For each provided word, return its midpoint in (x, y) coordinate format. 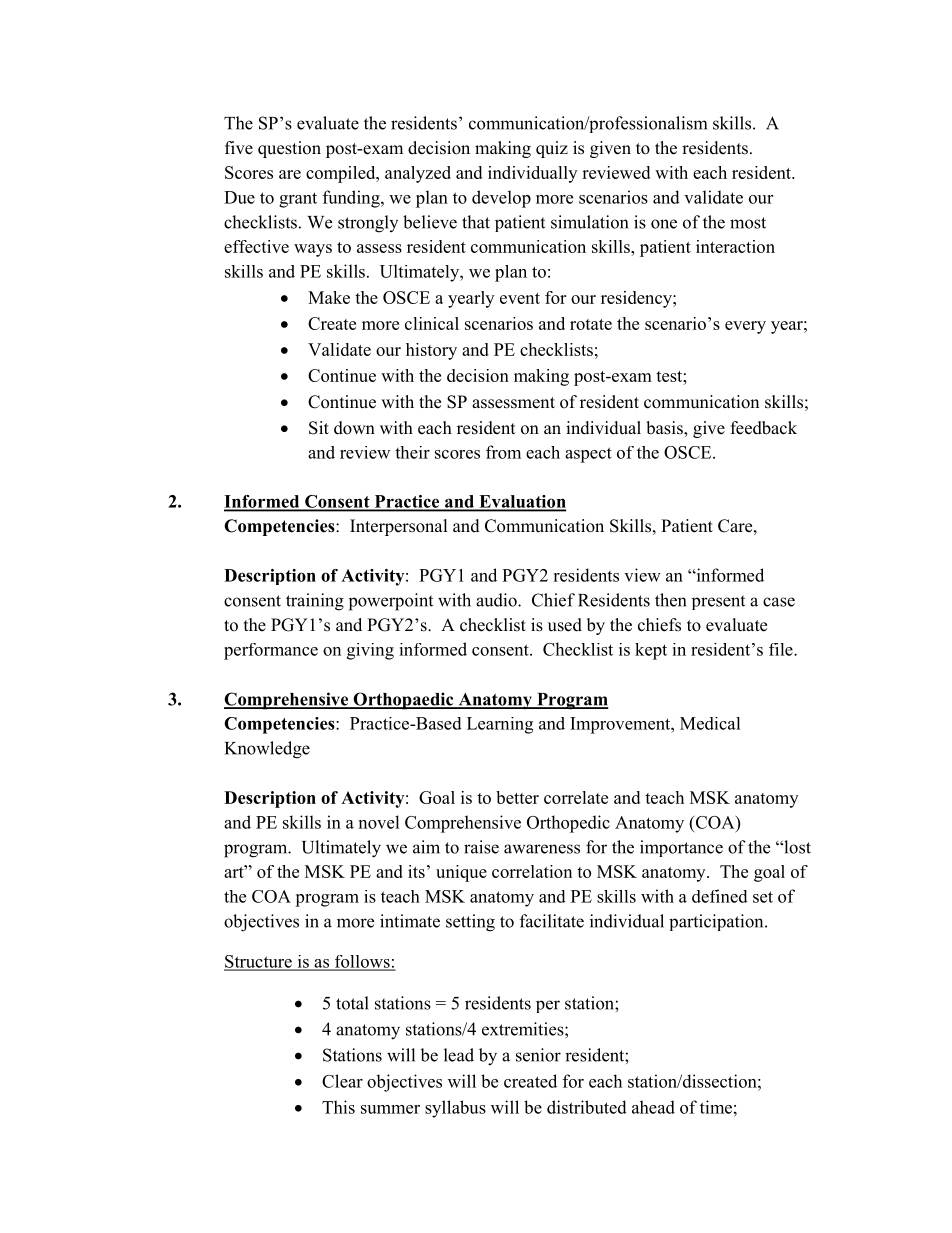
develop (501, 199)
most (748, 223)
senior (538, 1055)
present (718, 602)
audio (497, 600)
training (315, 602)
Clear (342, 1081)
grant (298, 200)
